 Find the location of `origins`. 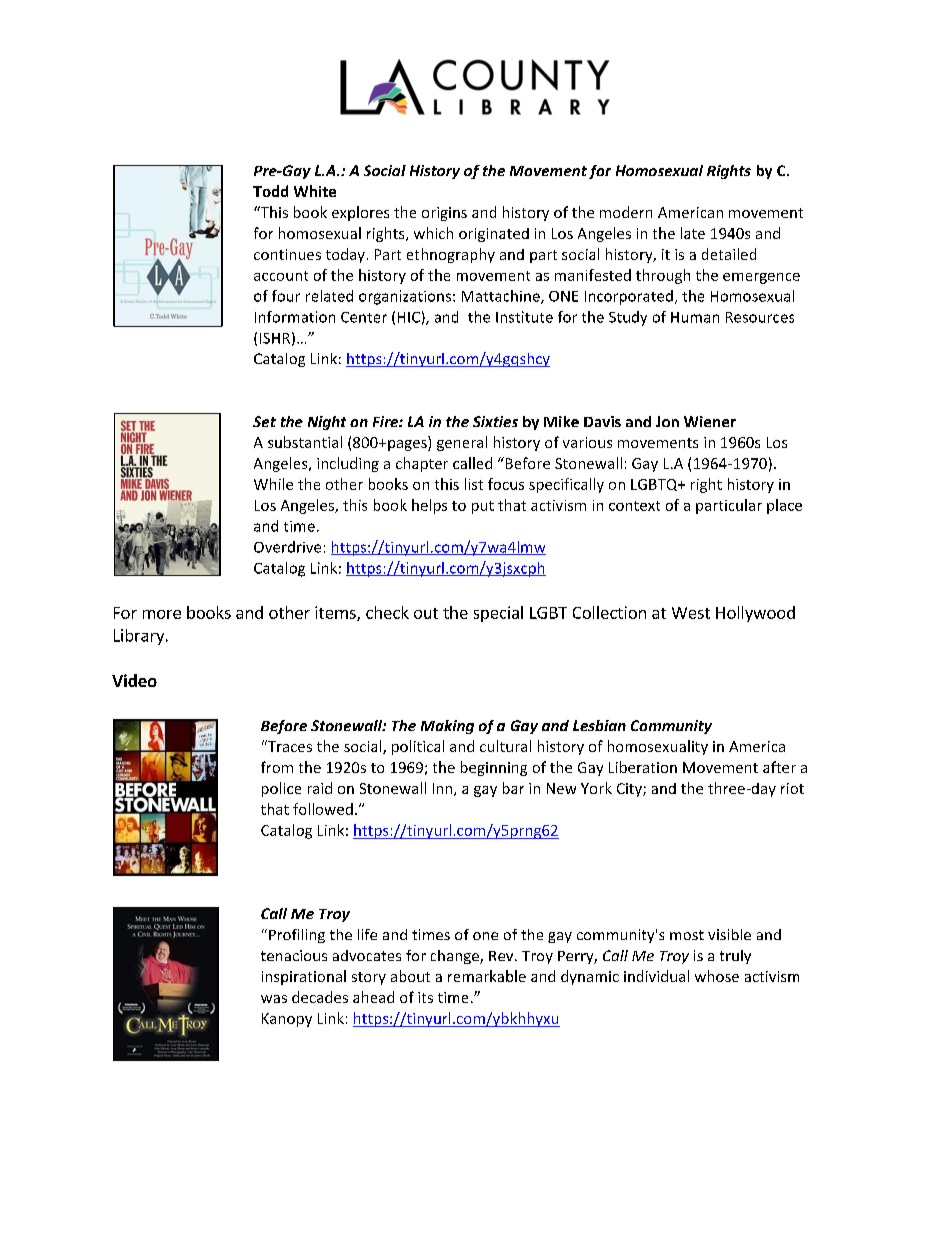

origins is located at coordinates (444, 214).
